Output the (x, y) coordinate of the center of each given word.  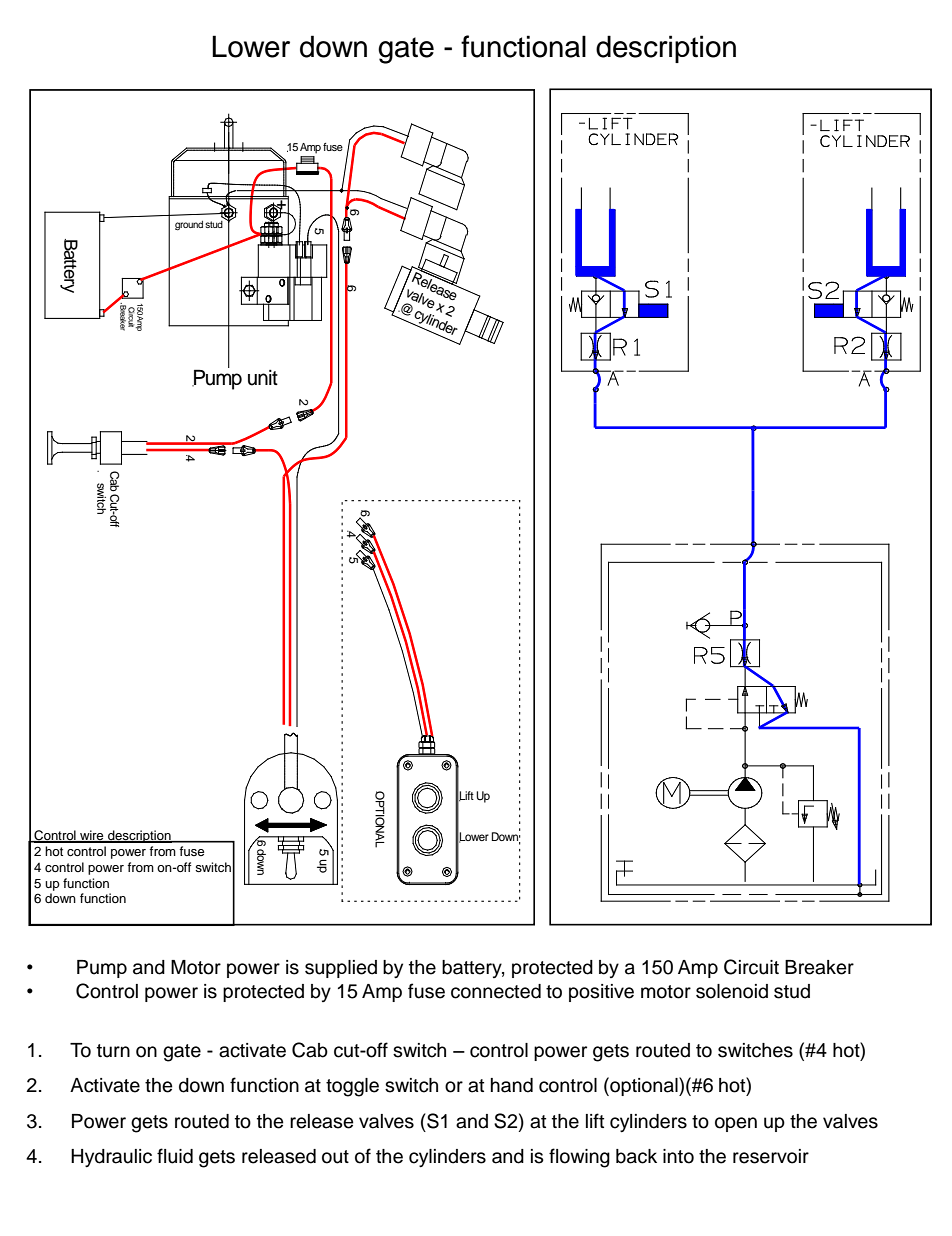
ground (189, 226)
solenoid (732, 991)
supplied (341, 969)
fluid (175, 1156)
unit (263, 378)
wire (92, 836)
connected (496, 991)
